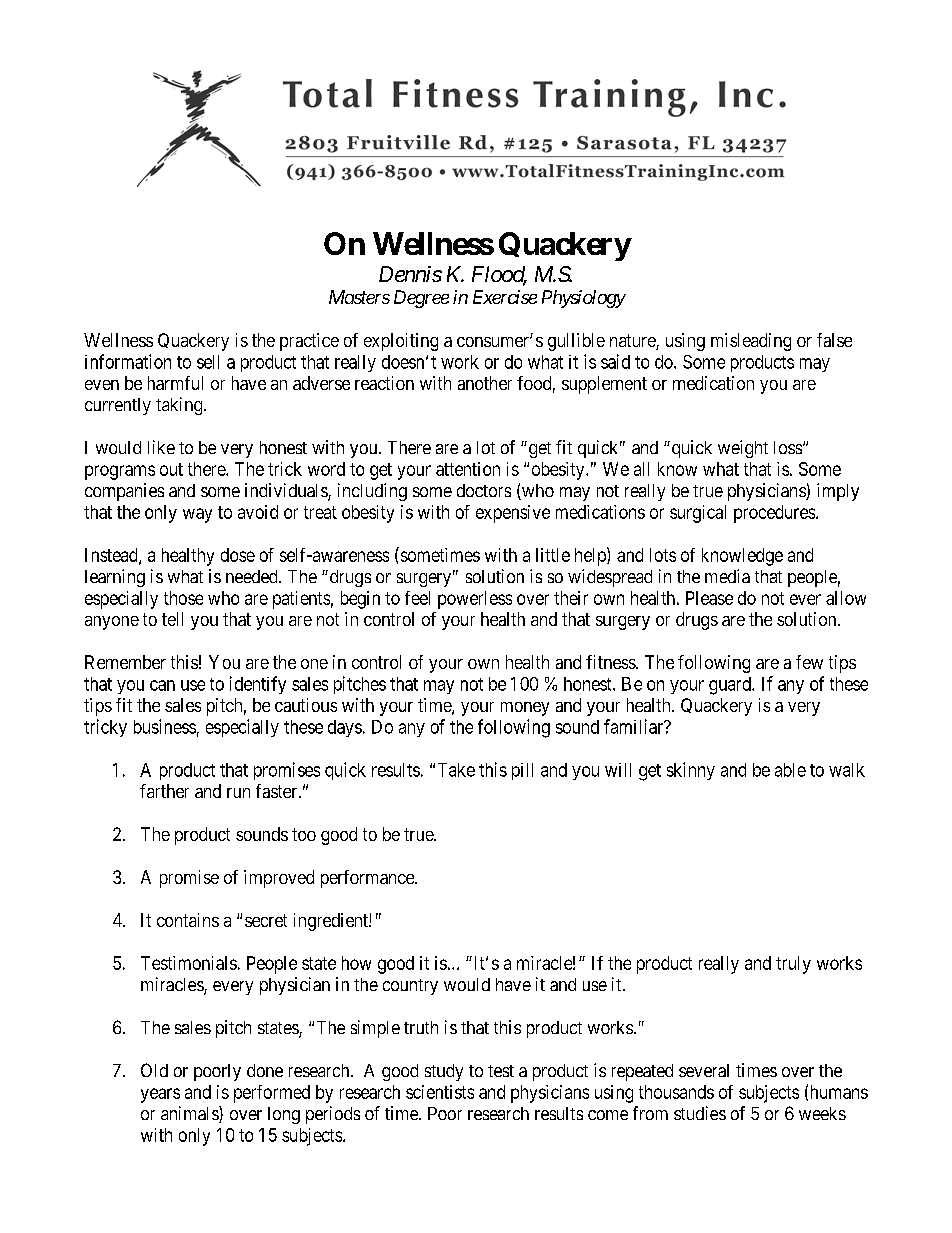  What do you see at coordinates (484, 490) in the document?
I see `doctors` at bounding box center [484, 490].
